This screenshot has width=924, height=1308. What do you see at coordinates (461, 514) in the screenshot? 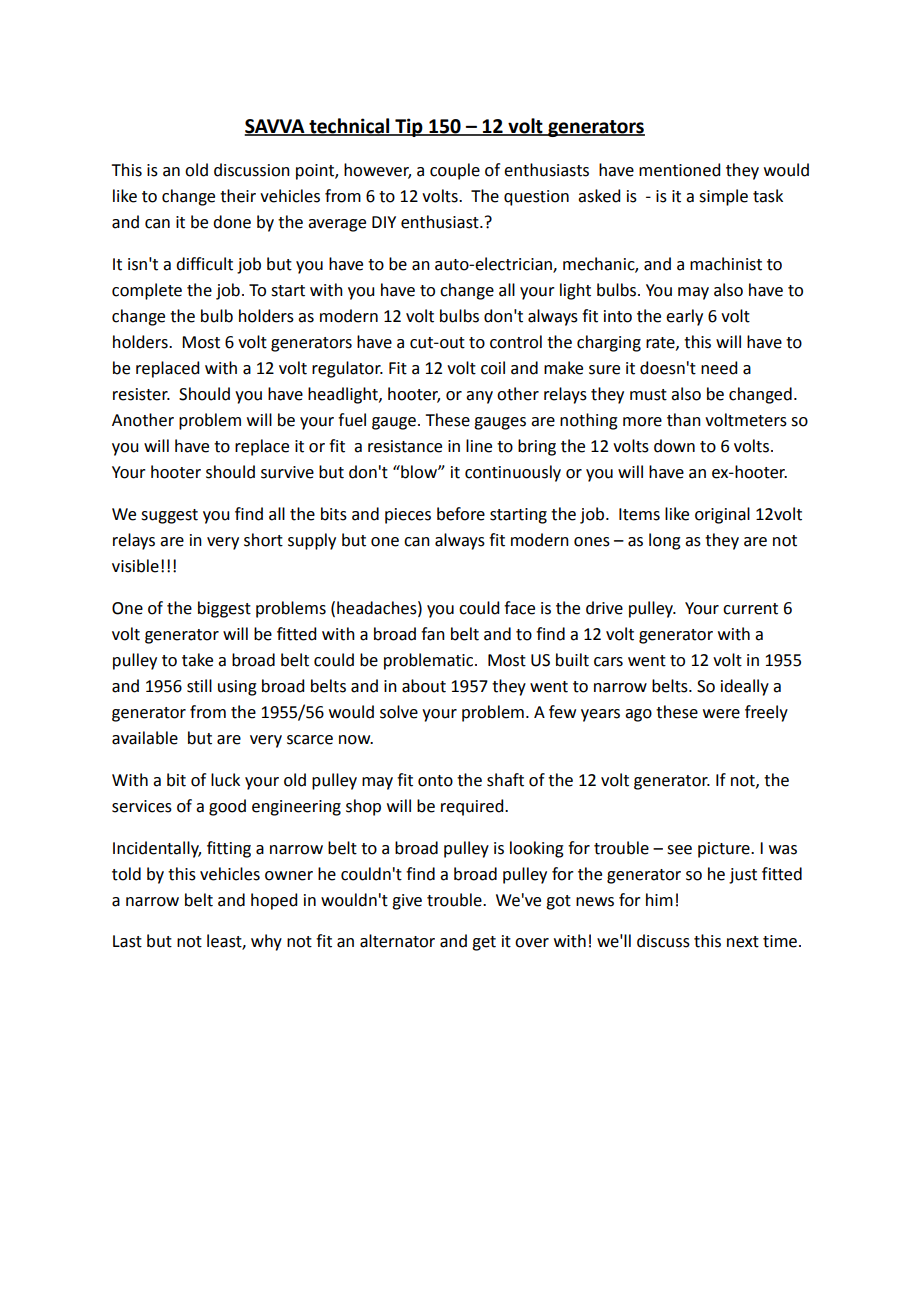
I see `before` at bounding box center [461, 514].
